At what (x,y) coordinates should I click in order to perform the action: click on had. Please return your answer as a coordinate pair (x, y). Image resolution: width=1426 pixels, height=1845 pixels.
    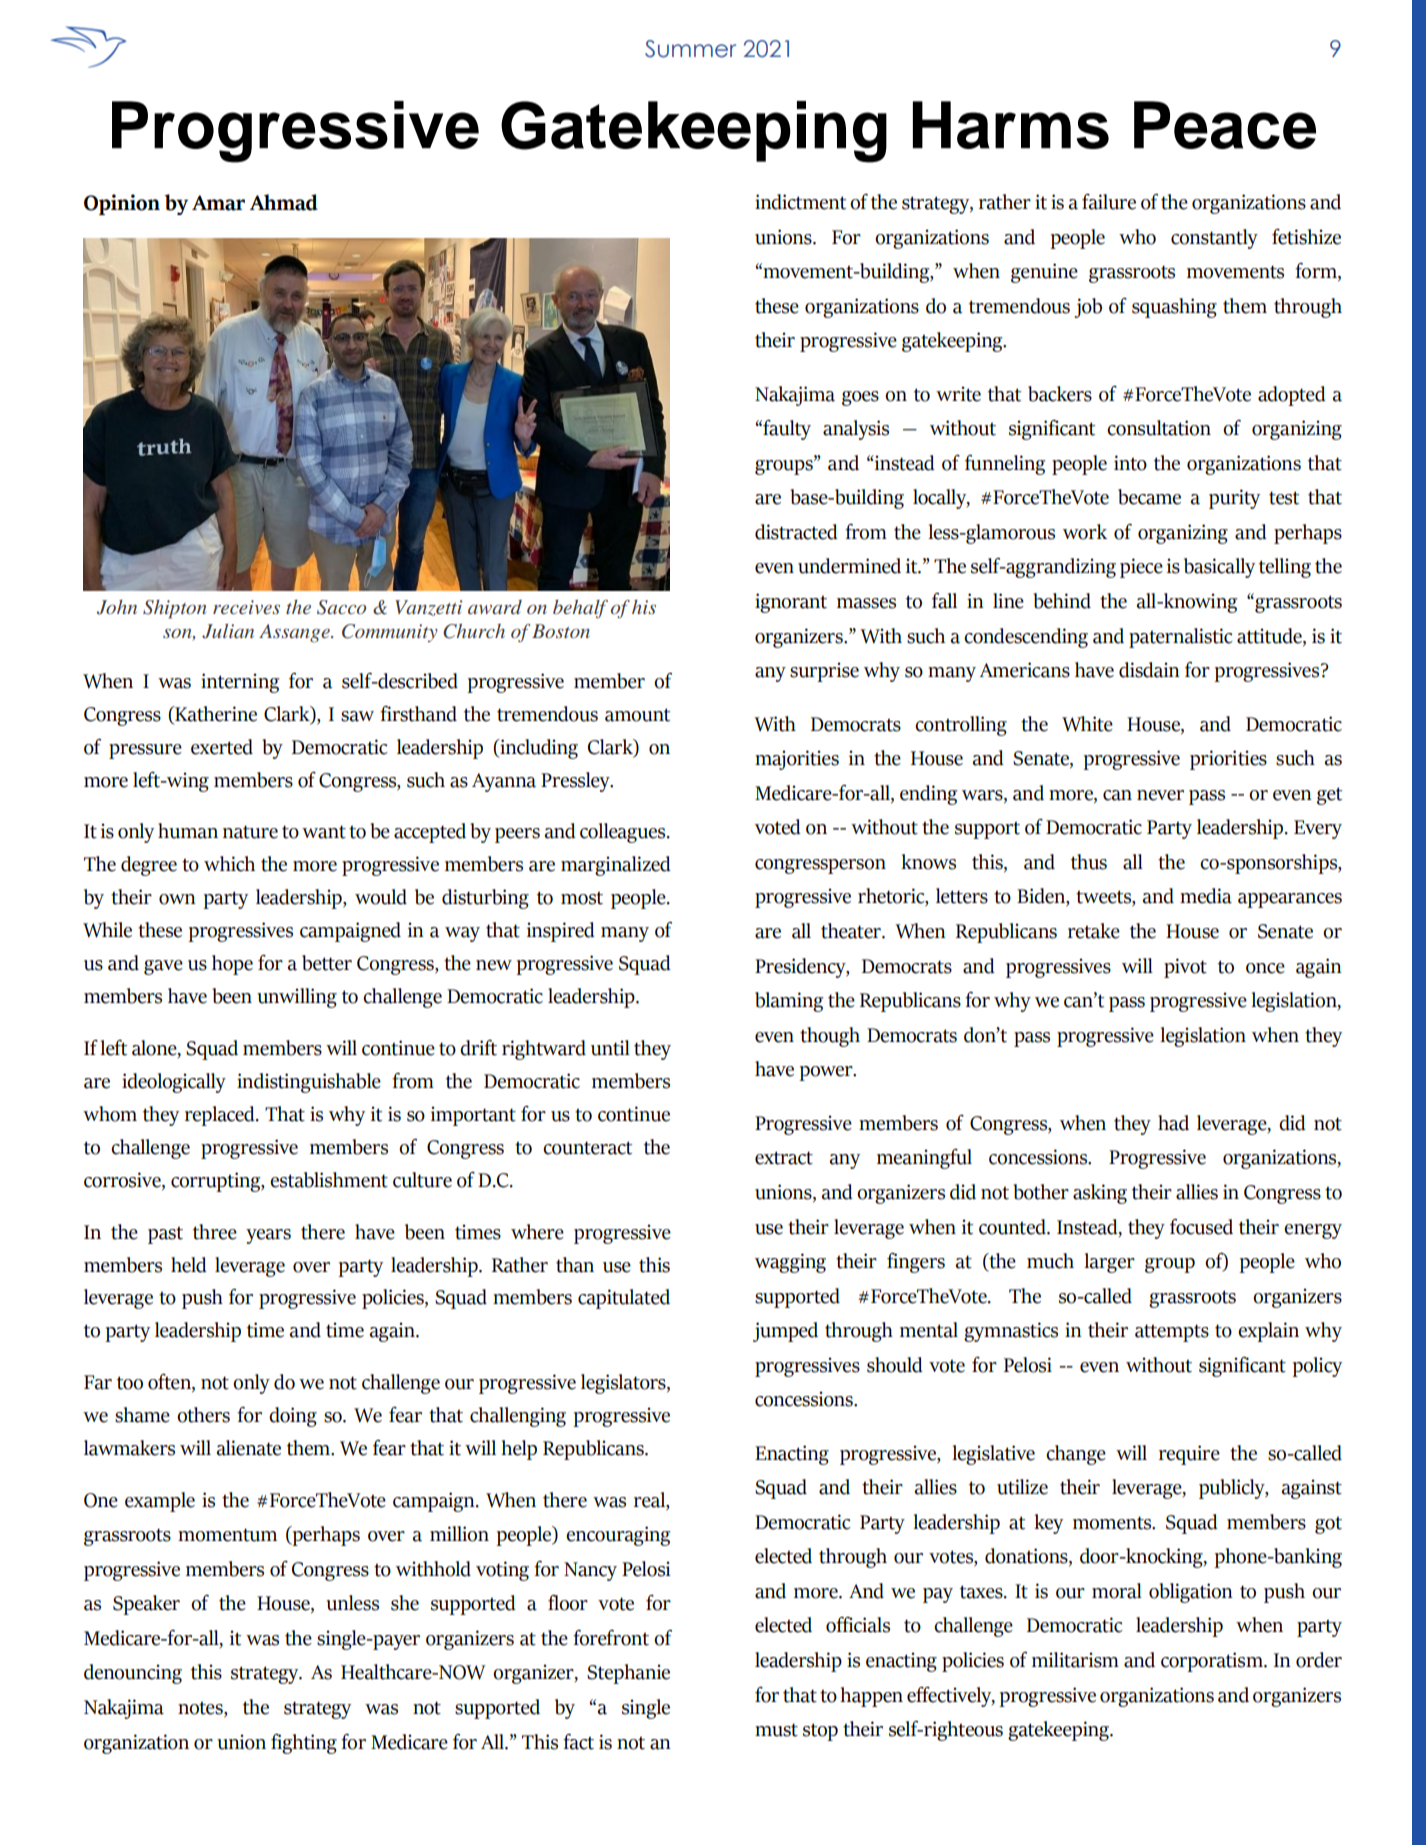
    Looking at the image, I should click on (1173, 1123).
